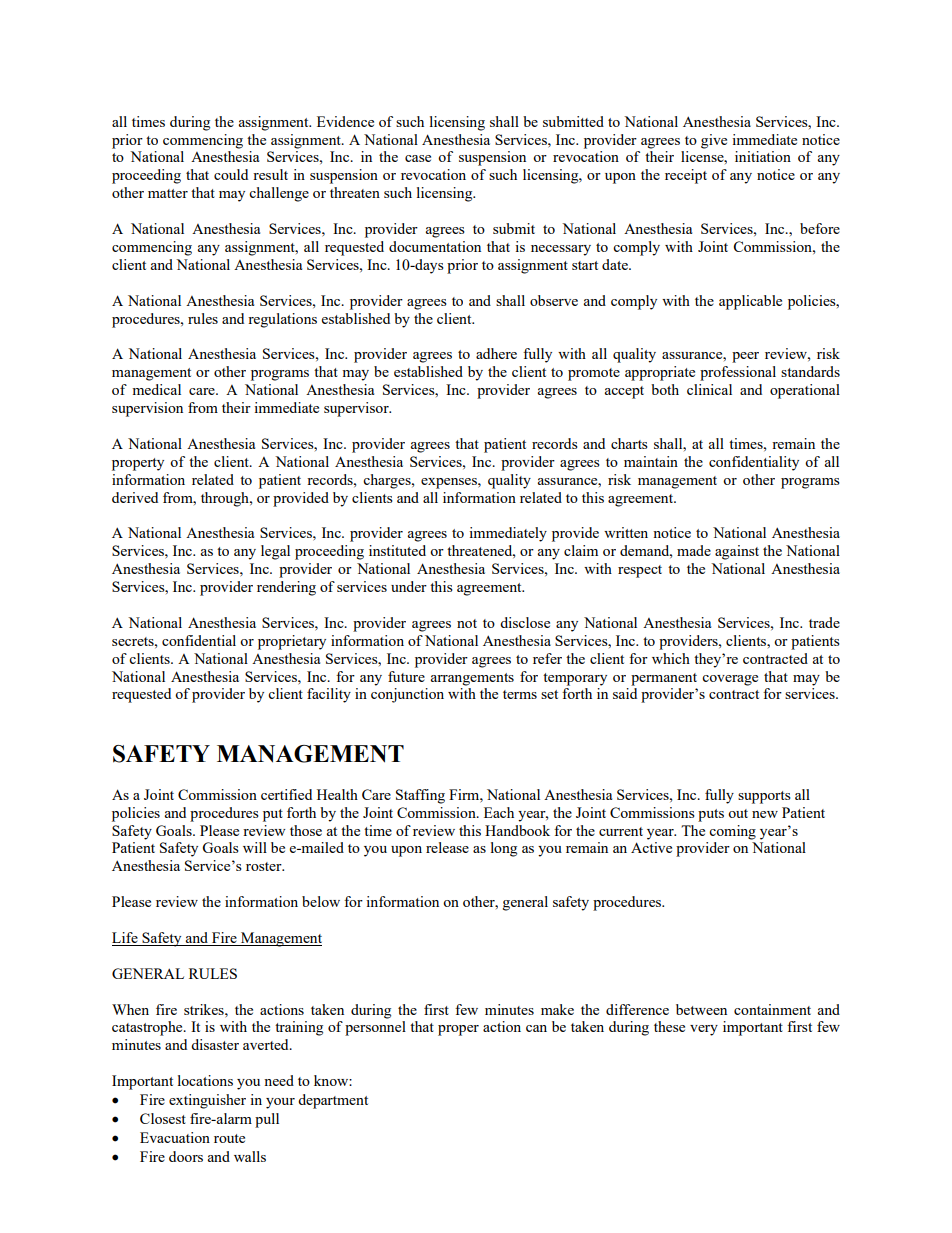 Image resolution: width=952 pixels, height=1233 pixels. I want to click on can, so click(536, 1028).
